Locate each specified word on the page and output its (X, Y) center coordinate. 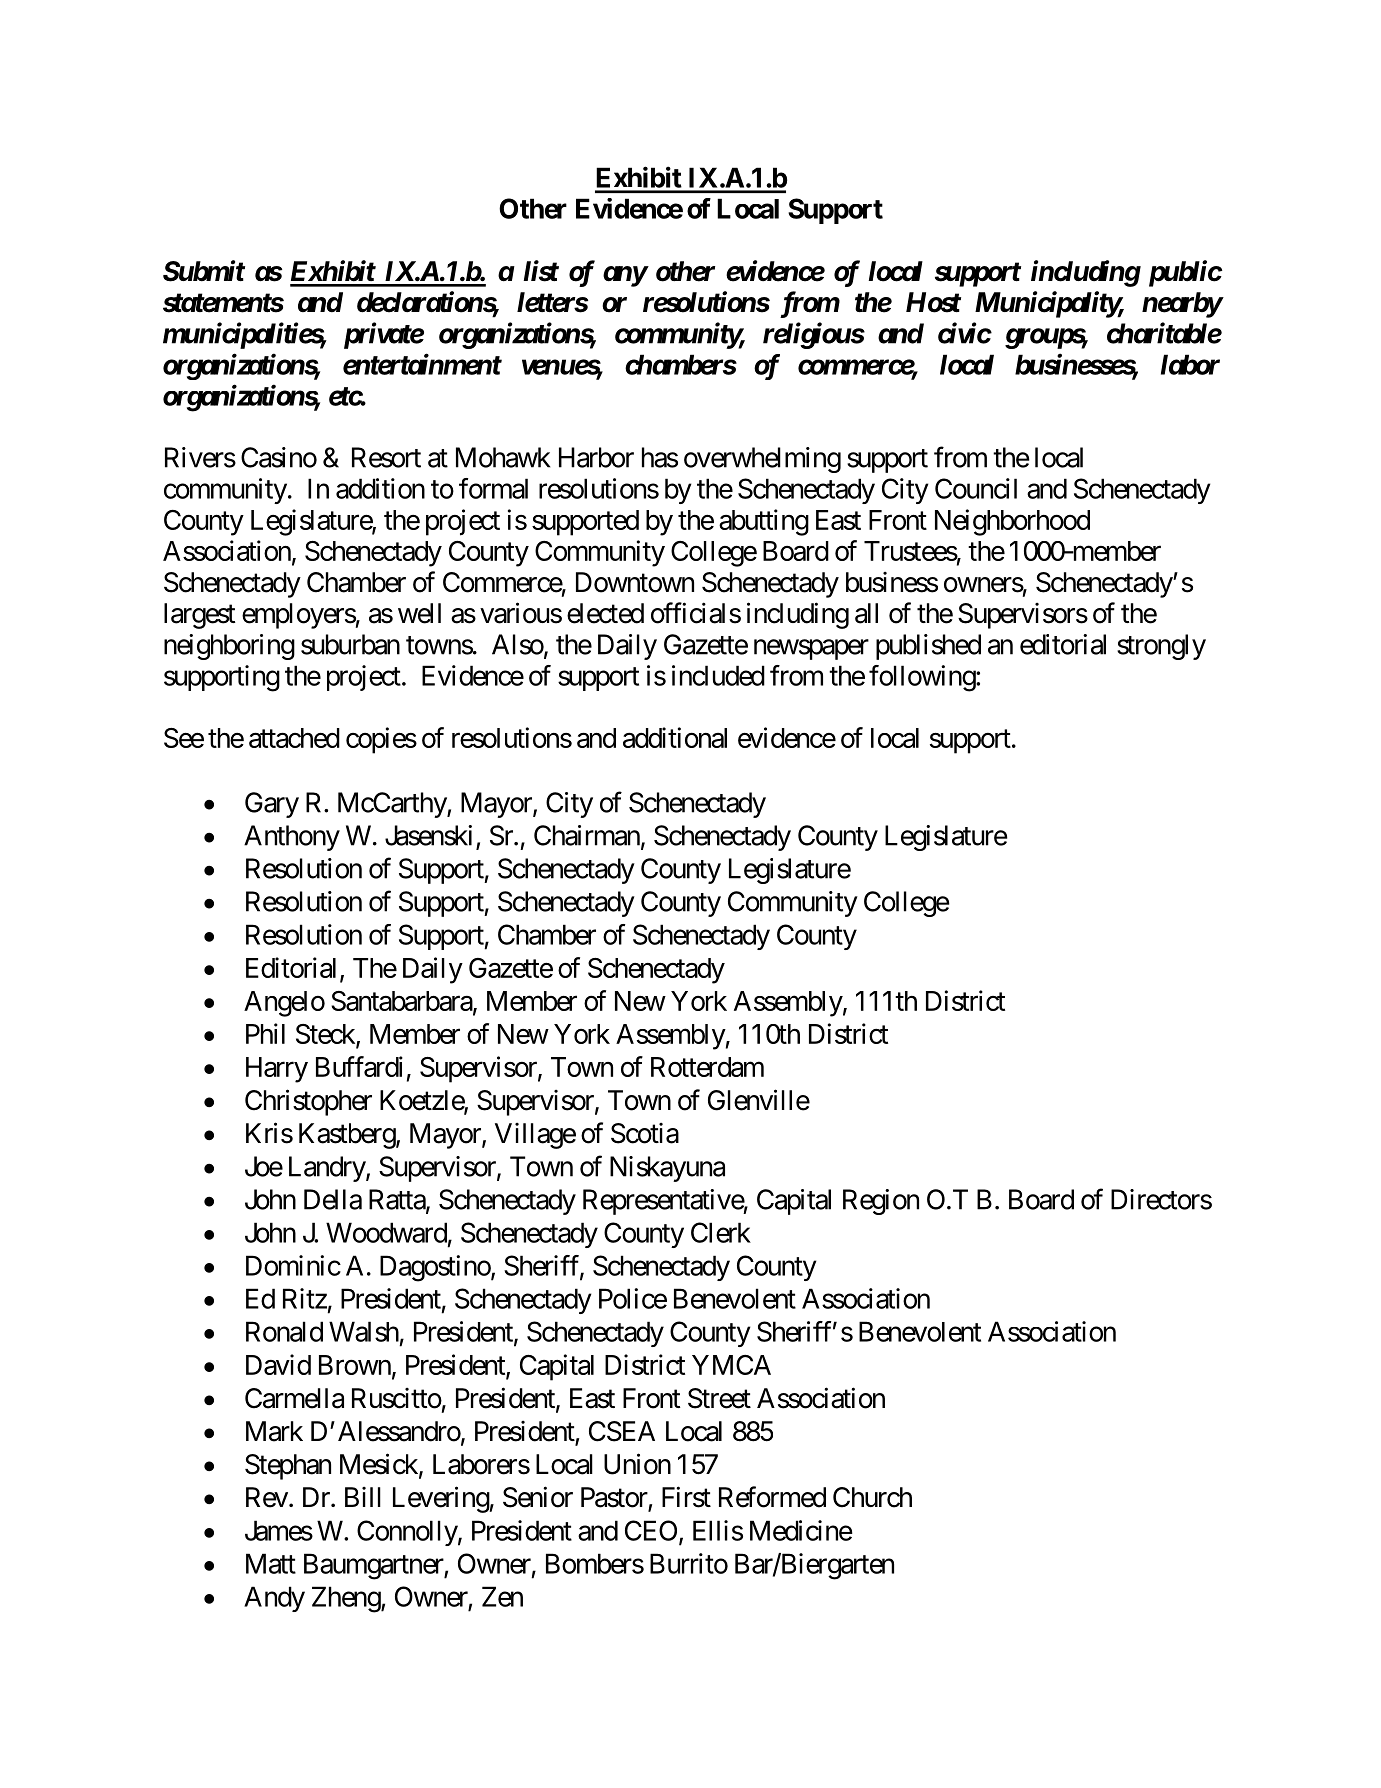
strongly (1161, 647)
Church (872, 1497)
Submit (204, 271)
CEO (651, 1530)
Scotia (645, 1133)
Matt (271, 1563)
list (541, 271)
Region (881, 1202)
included (718, 675)
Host (933, 302)
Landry (328, 1169)
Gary (272, 805)
